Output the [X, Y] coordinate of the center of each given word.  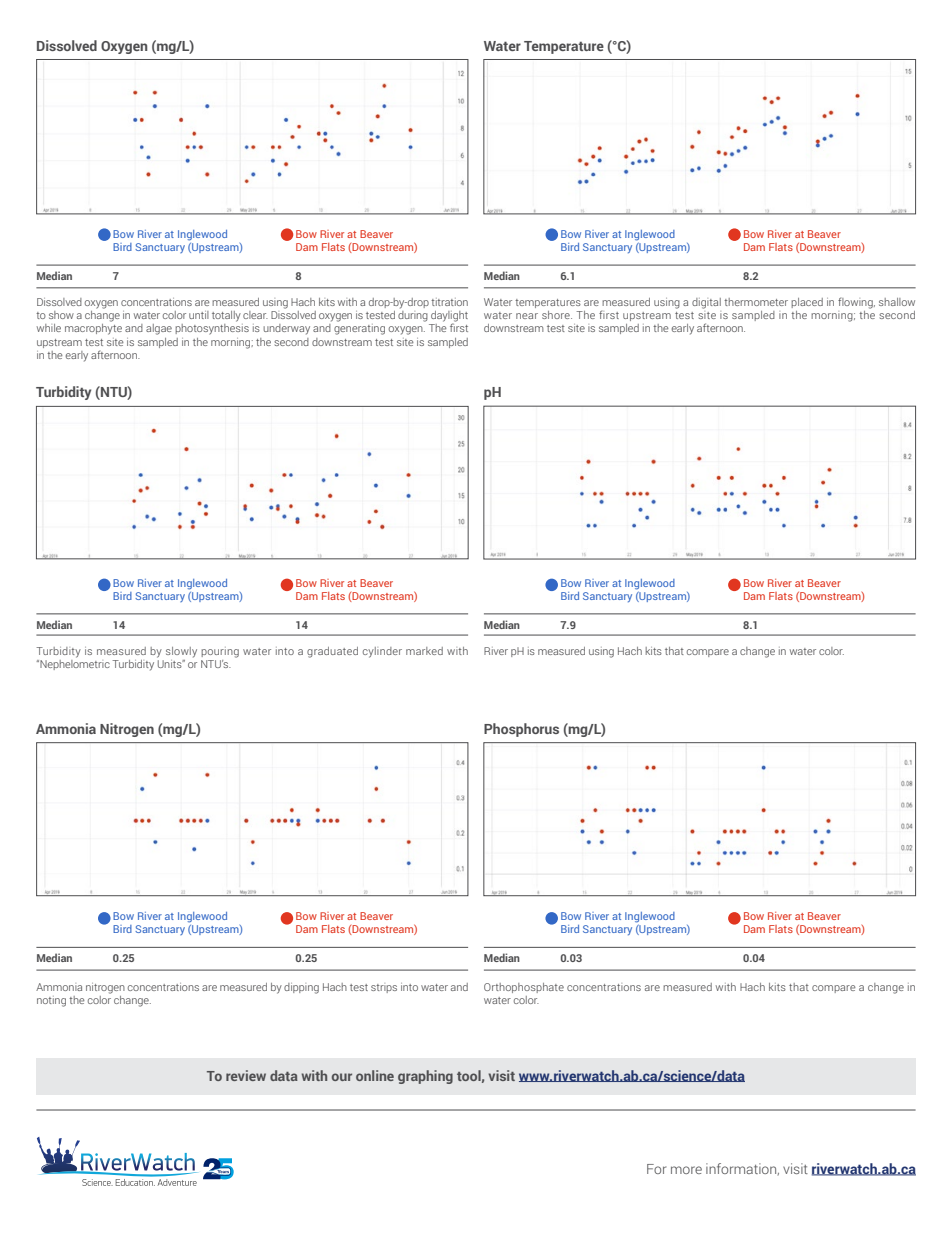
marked [424, 651]
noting [51, 1001]
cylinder [382, 652]
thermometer [756, 302]
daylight [449, 317]
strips [384, 988]
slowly [181, 652]
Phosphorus [521, 730]
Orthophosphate [524, 988]
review [246, 1075]
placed [807, 303]
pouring [220, 652]
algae [159, 329]
